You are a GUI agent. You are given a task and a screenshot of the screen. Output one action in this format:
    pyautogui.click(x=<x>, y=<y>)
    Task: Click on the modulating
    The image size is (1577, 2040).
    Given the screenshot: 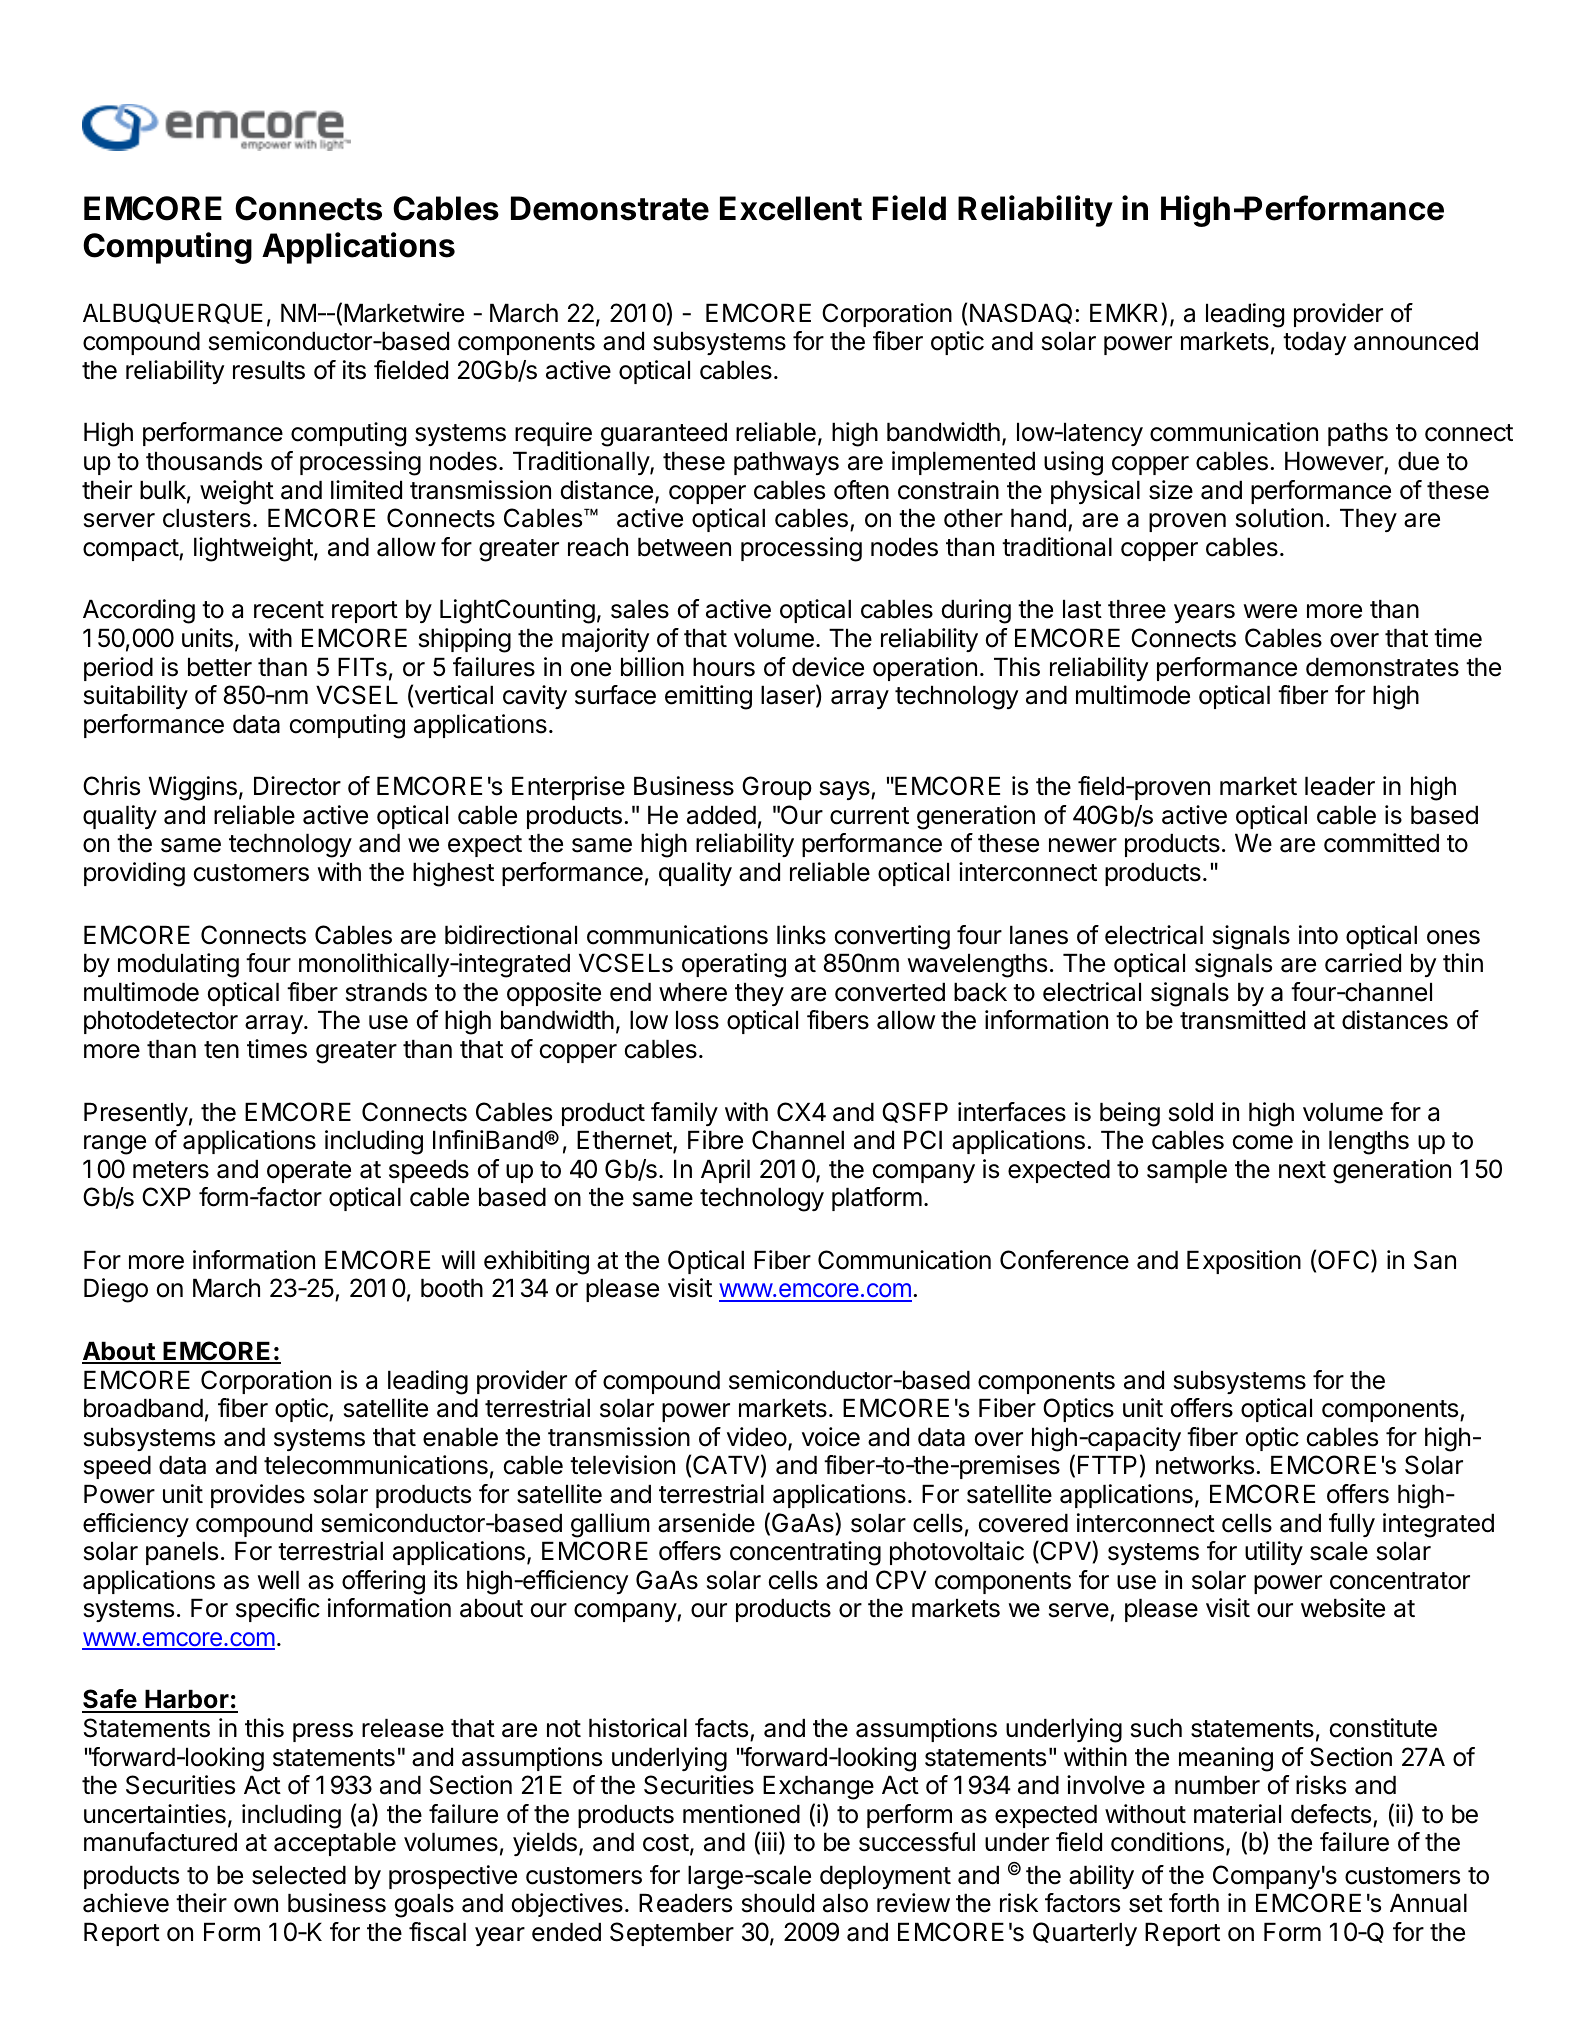 What is the action you would take?
    pyautogui.click(x=178, y=965)
